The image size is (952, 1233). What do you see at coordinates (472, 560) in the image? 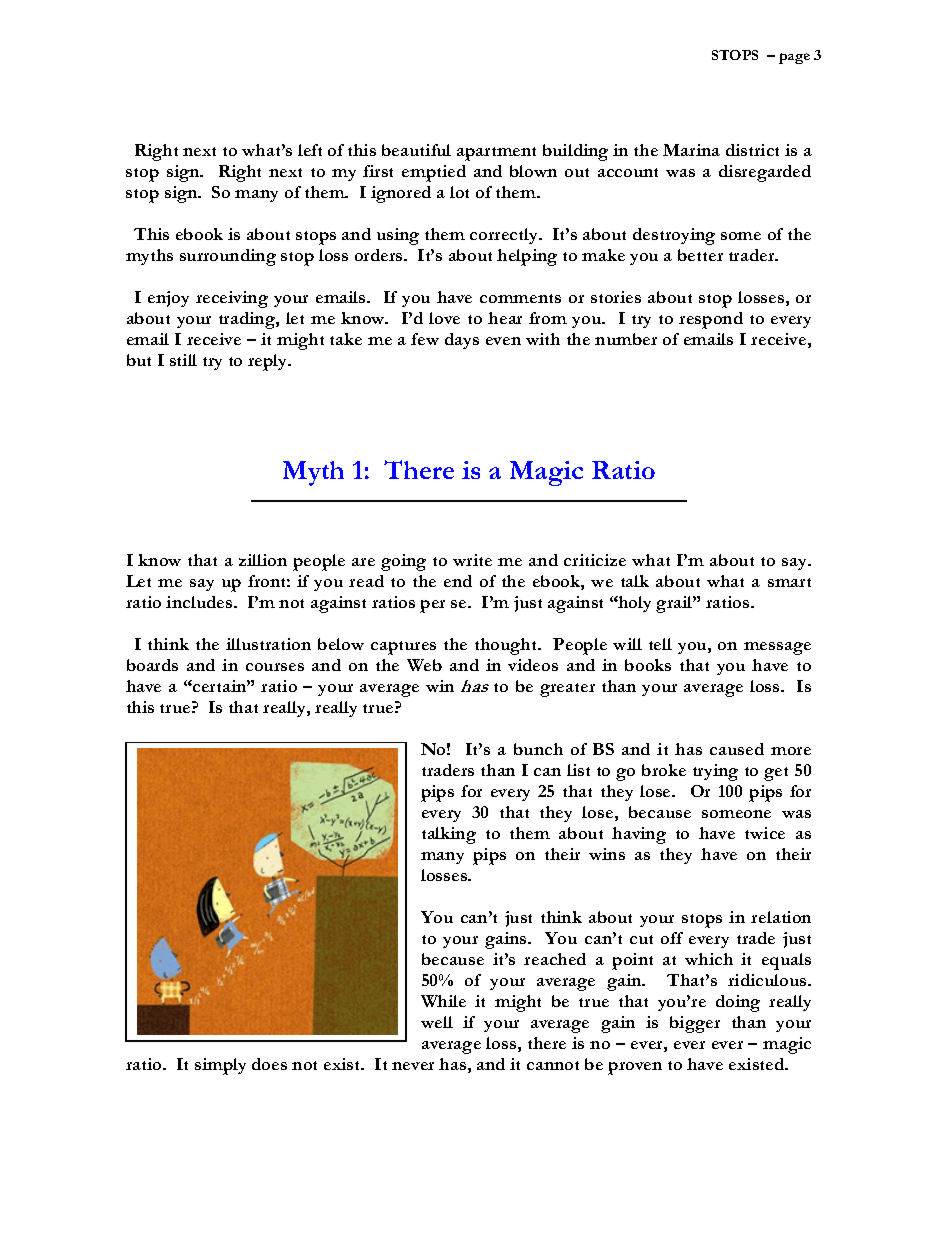
I see `write` at bounding box center [472, 560].
